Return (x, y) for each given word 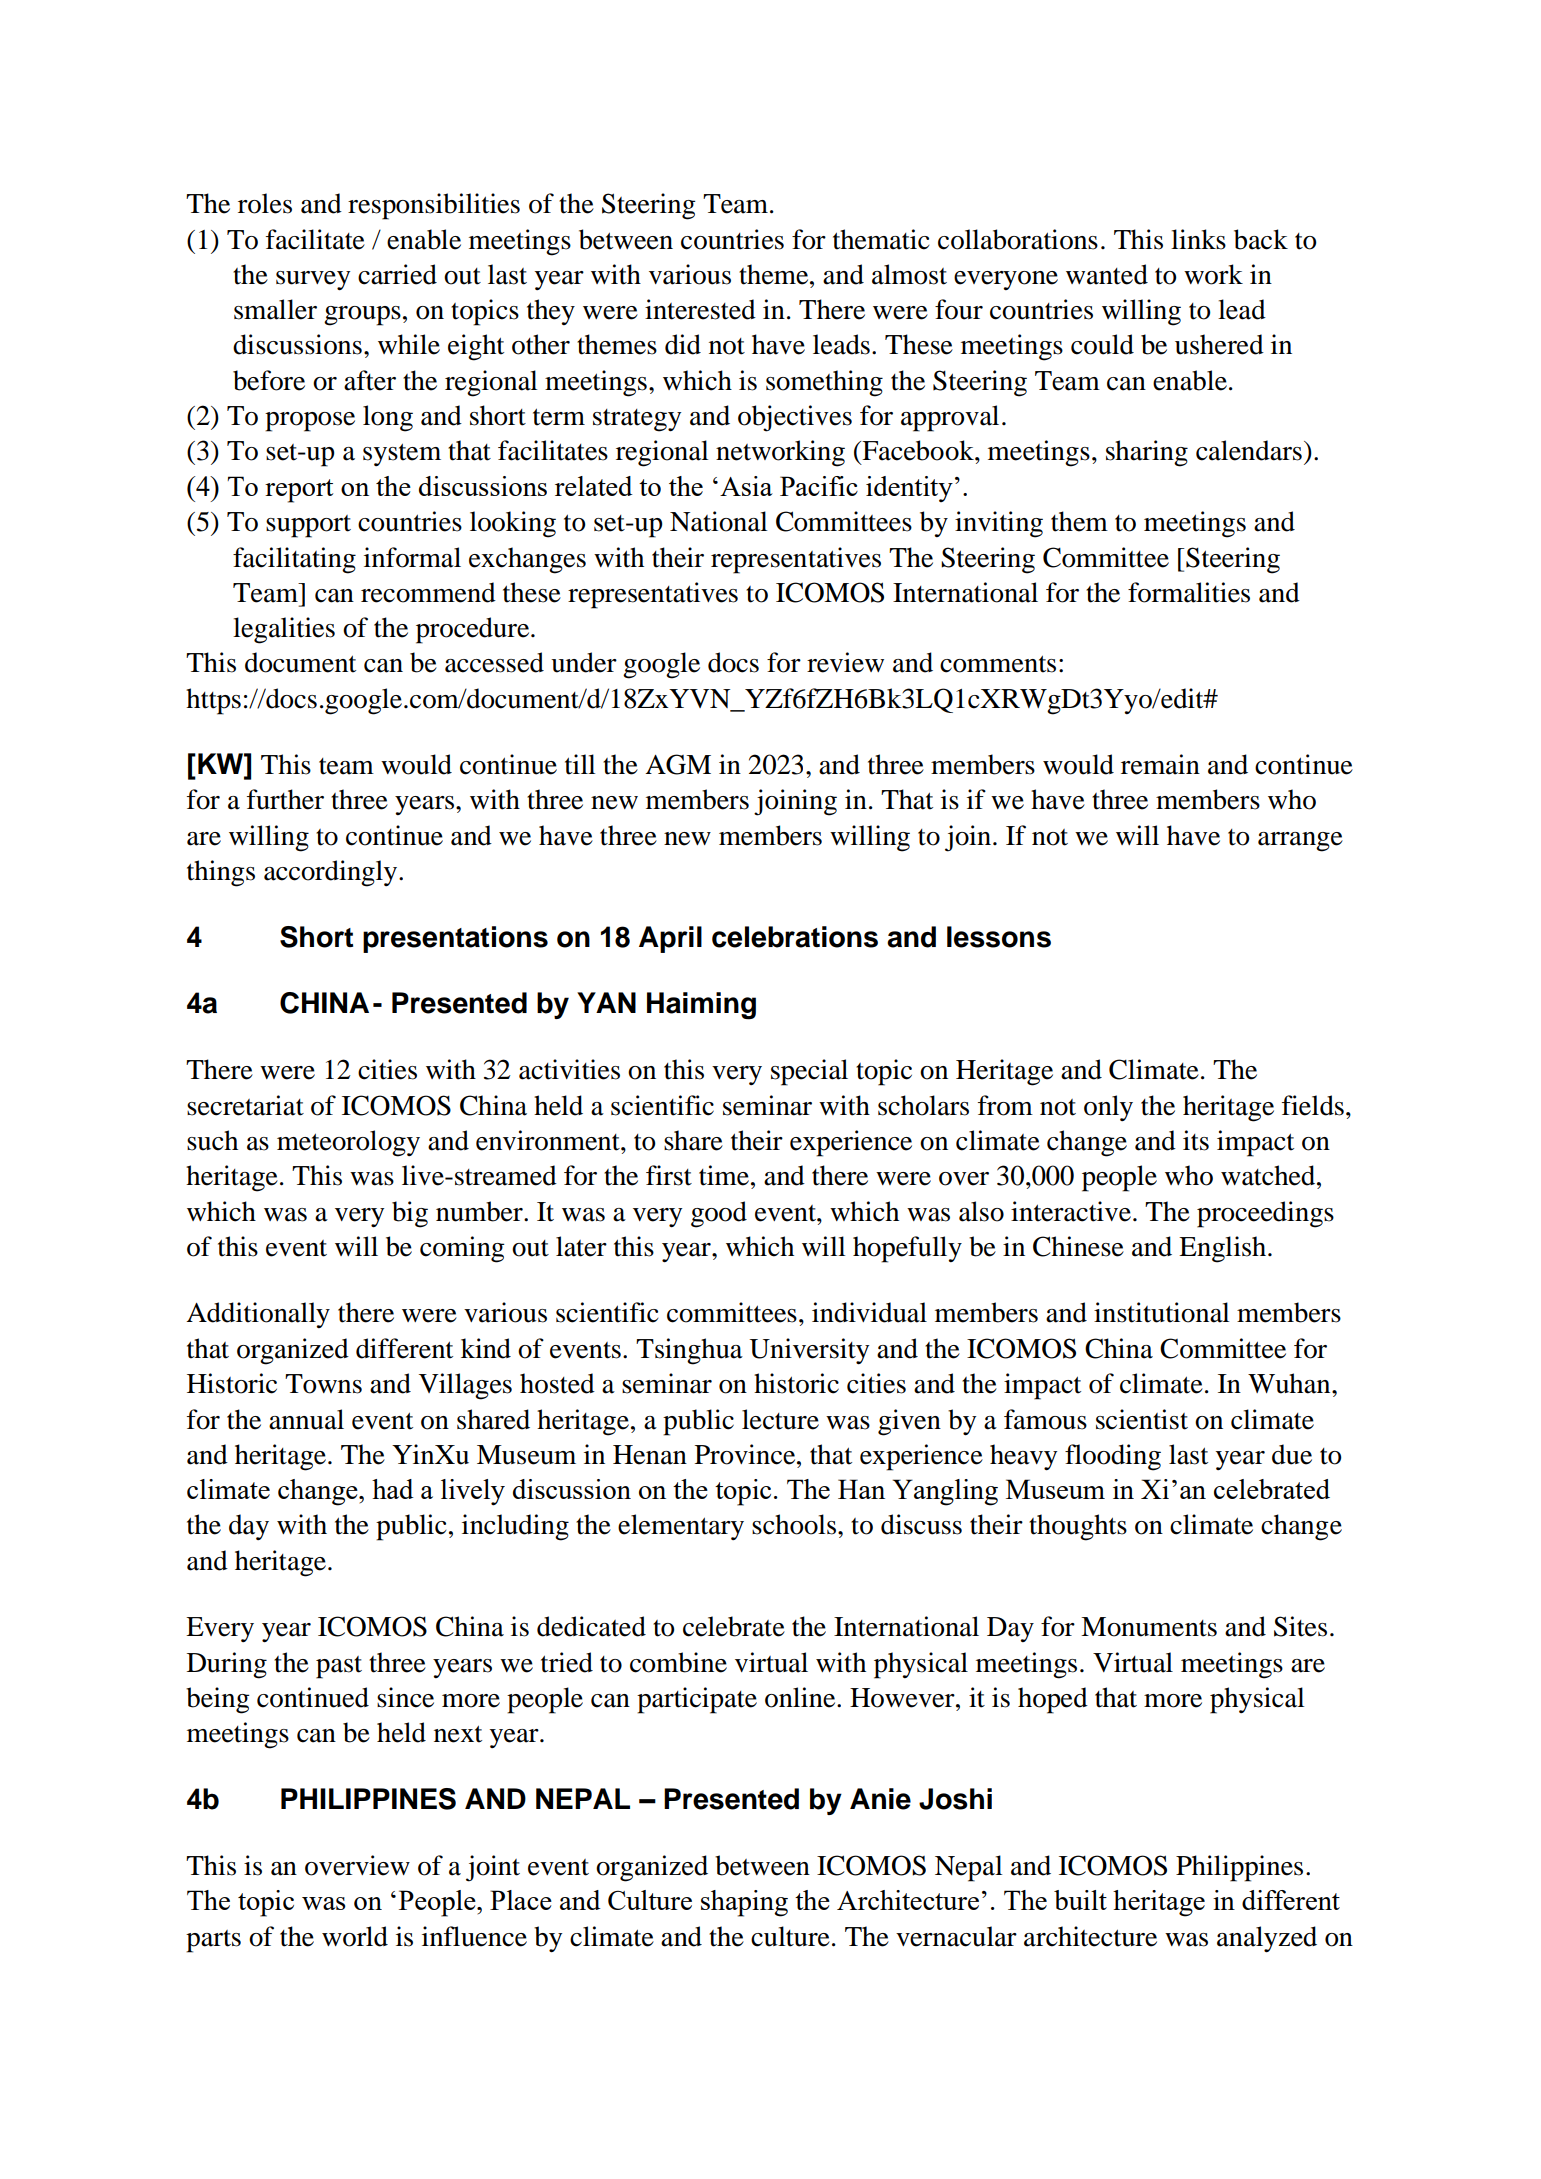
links (1198, 239)
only (1108, 1108)
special (809, 1072)
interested (700, 309)
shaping (744, 1903)
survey (313, 281)
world (355, 1936)
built (1080, 1900)
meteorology (348, 1143)
